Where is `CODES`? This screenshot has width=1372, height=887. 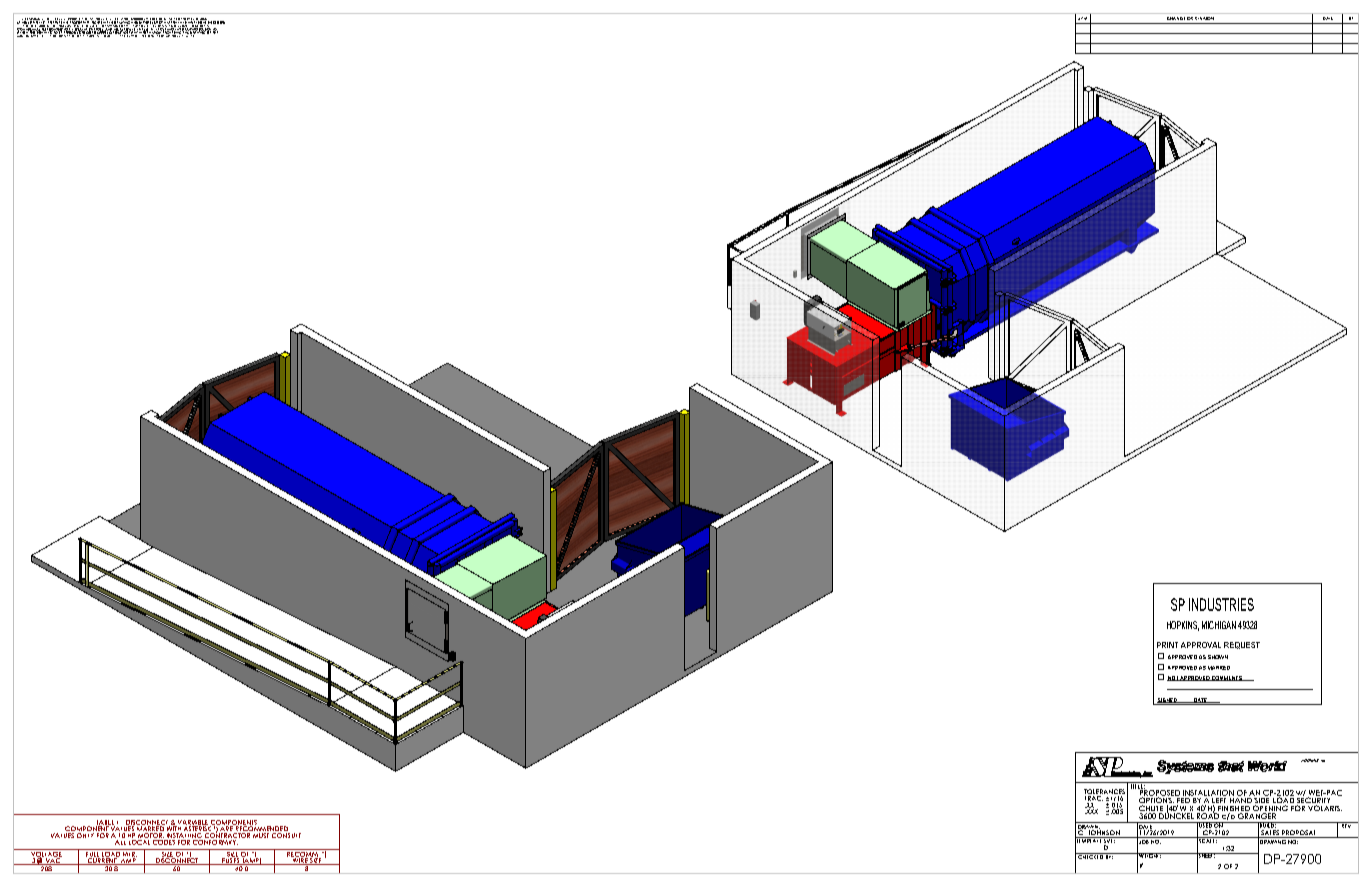 CODES is located at coordinates (164, 841).
